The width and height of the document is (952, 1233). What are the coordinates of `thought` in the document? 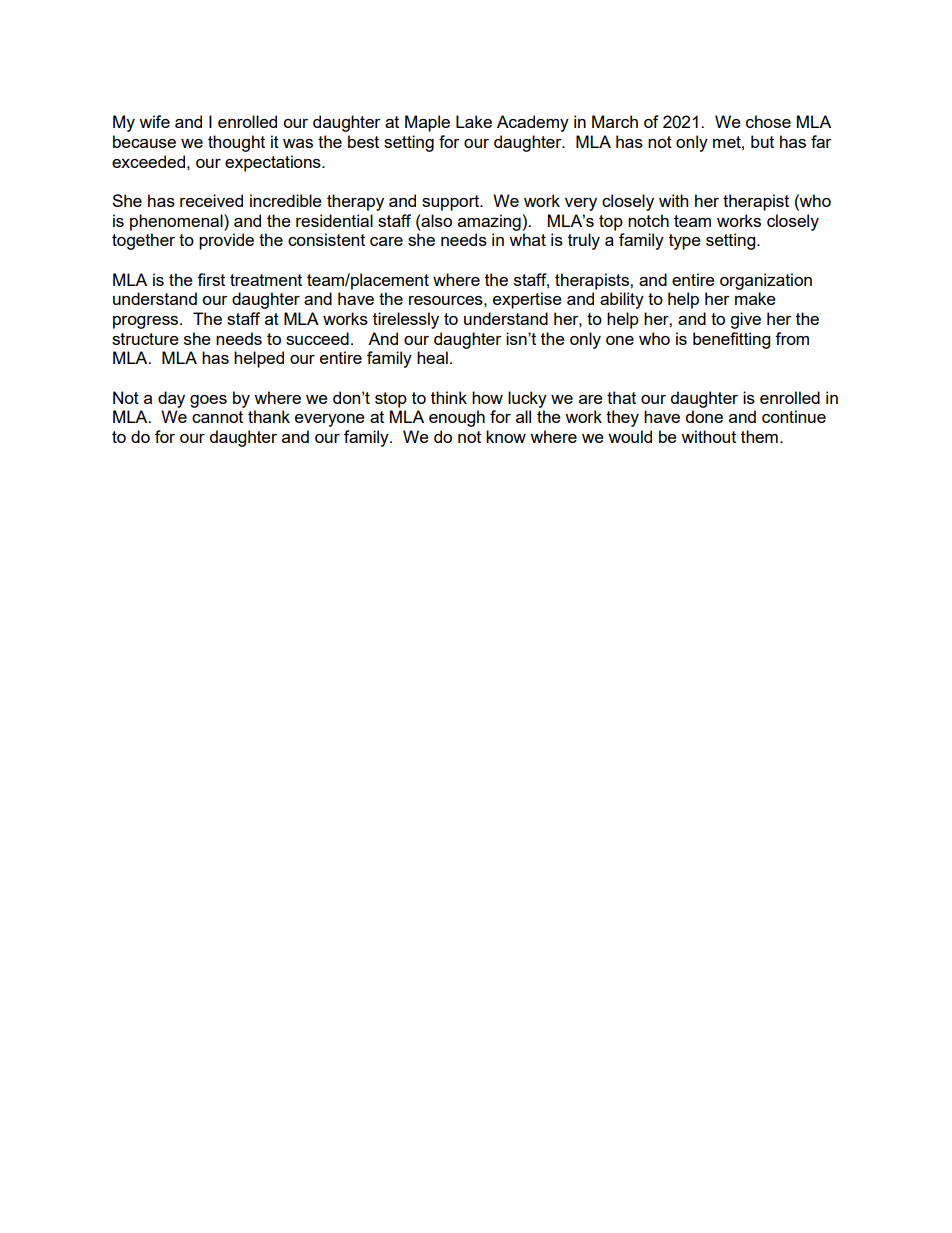 It's located at (236, 143).
